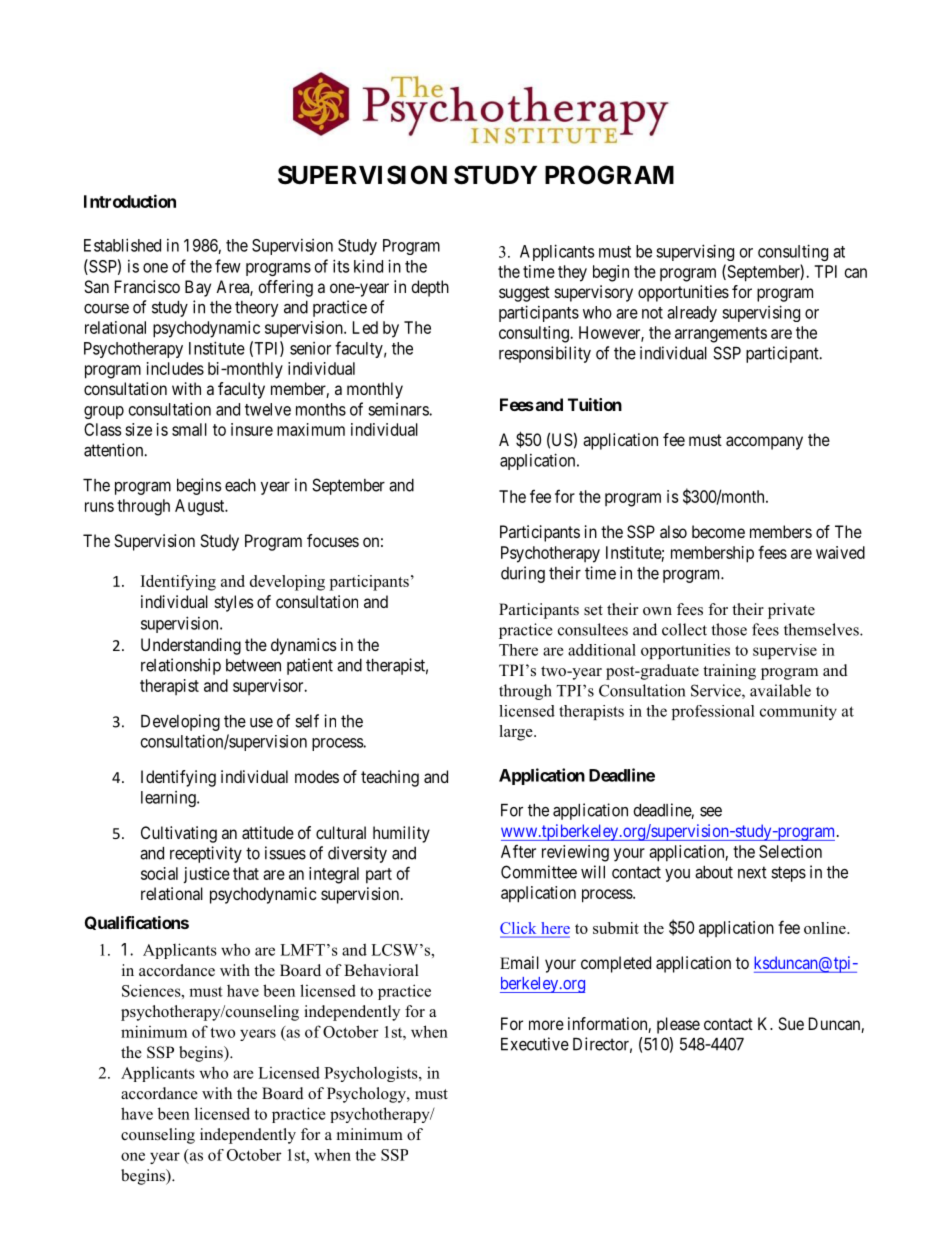 Image resolution: width=952 pixels, height=1233 pixels. I want to click on additional, so click(602, 650).
